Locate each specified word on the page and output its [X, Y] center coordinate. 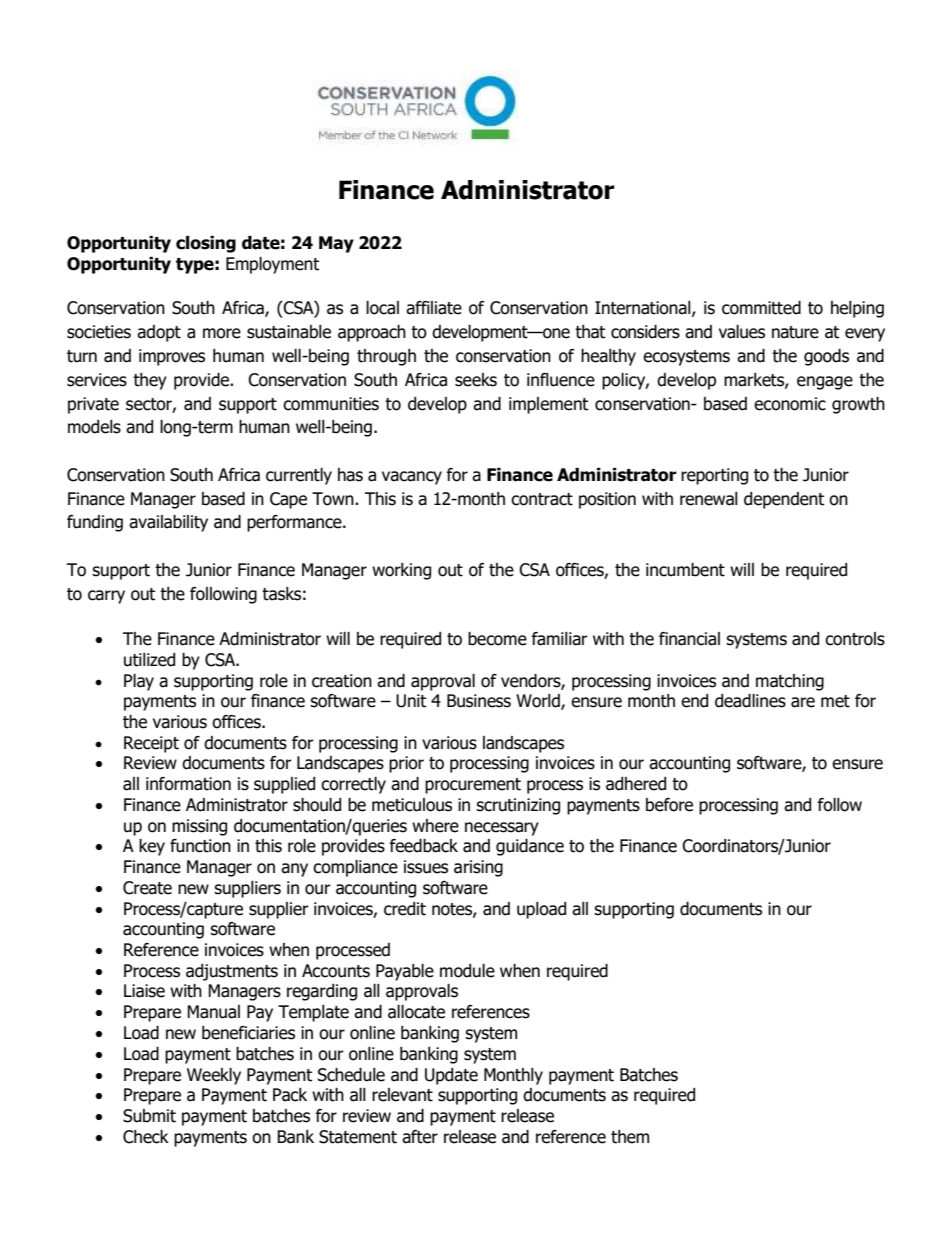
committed [761, 308]
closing [206, 244]
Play [139, 682]
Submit [149, 1116]
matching [790, 682]
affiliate [434, 308]
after [420, 1137]
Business [479, 701]
